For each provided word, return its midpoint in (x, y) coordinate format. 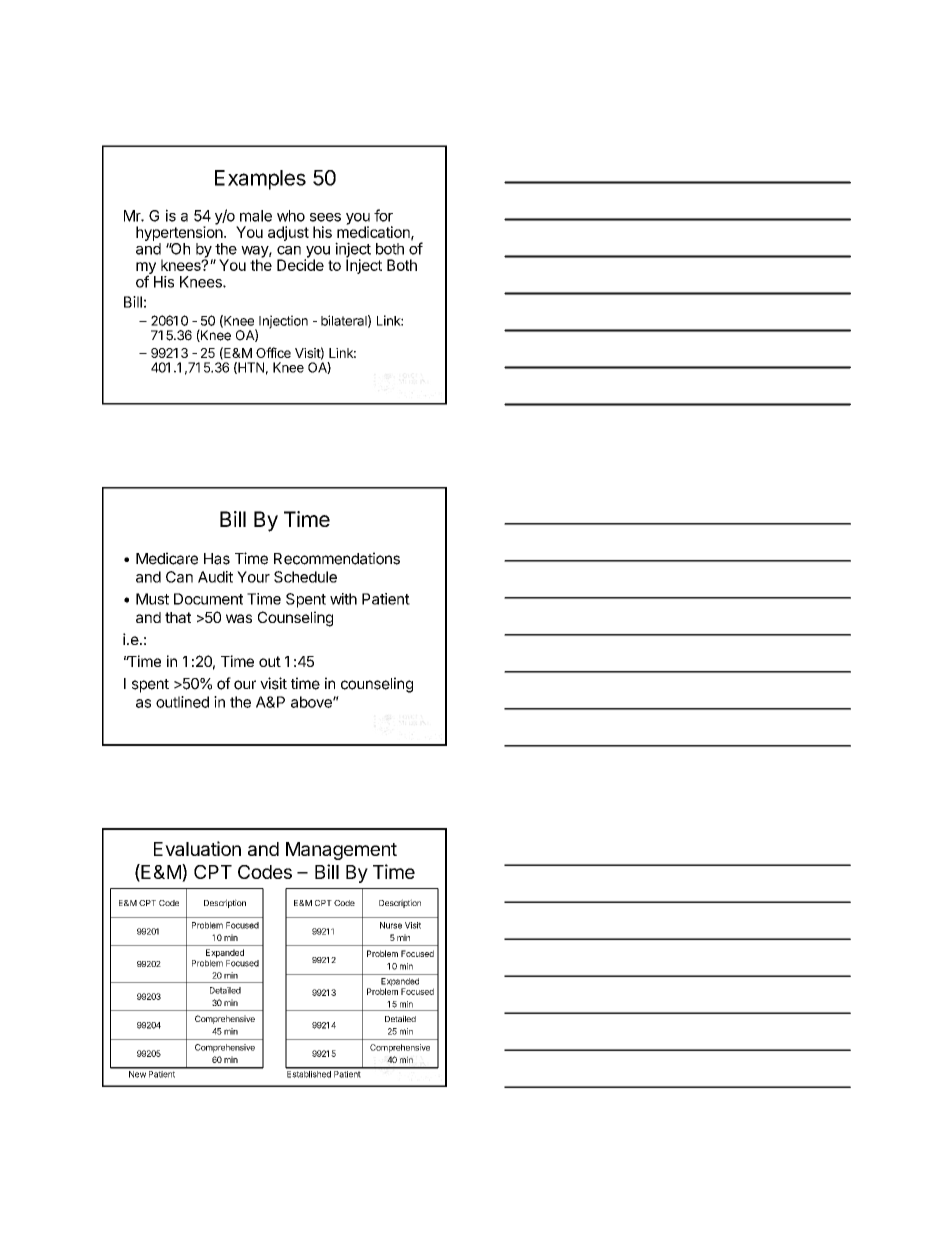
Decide (300, 264)
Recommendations (337, 558)
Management (341, 851)
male (256, 216)
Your (253, 577)
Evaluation (197, 848)
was (239, 618)
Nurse (391, 925)
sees (325, 217)
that (178, 617)
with (343, 599)
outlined (182, 702)
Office (273, 352)
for (383, 215)
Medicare (167, 558)
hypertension (180, 232)
